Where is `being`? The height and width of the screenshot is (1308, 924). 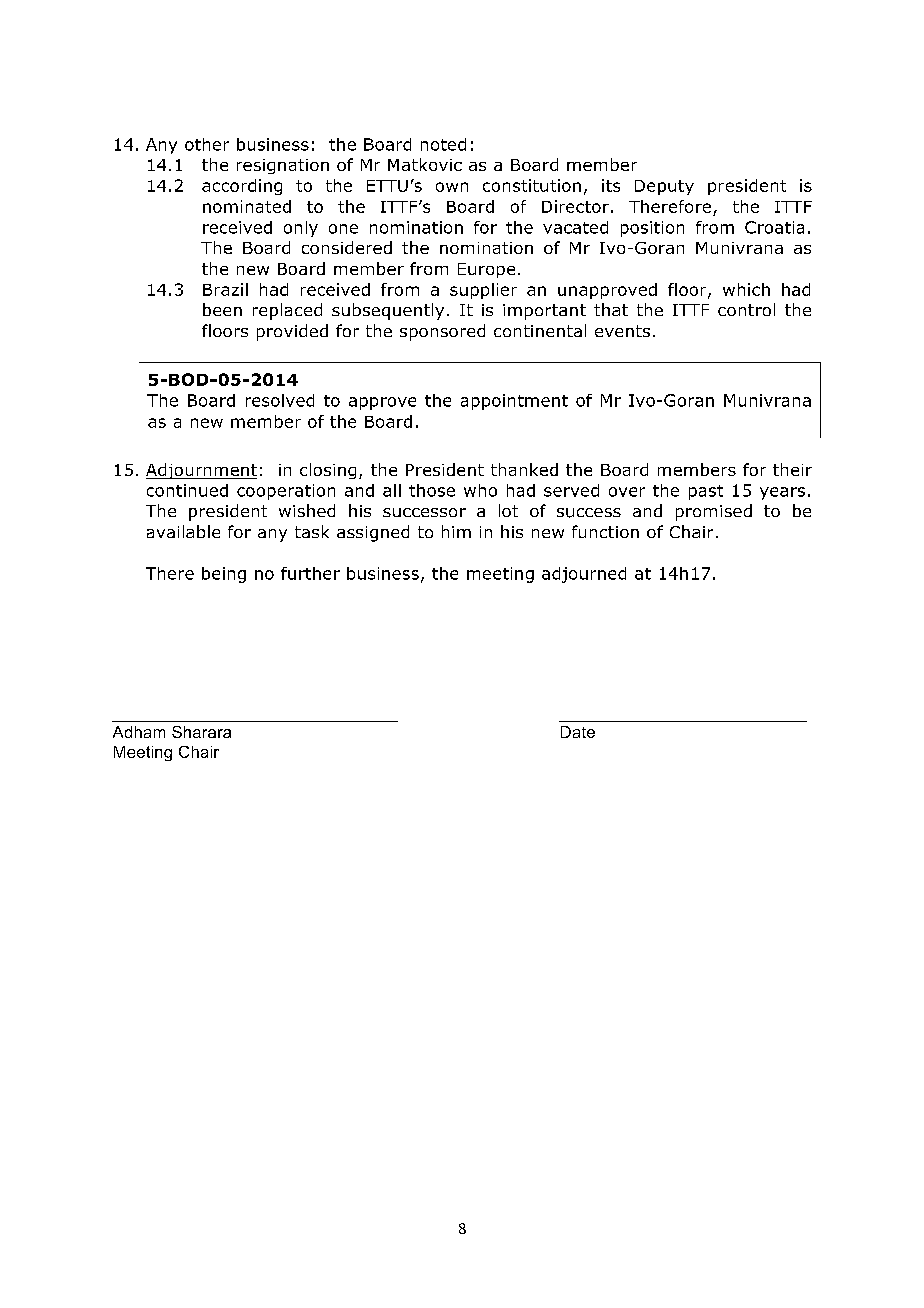 being is located at coordinates (224, 575).
